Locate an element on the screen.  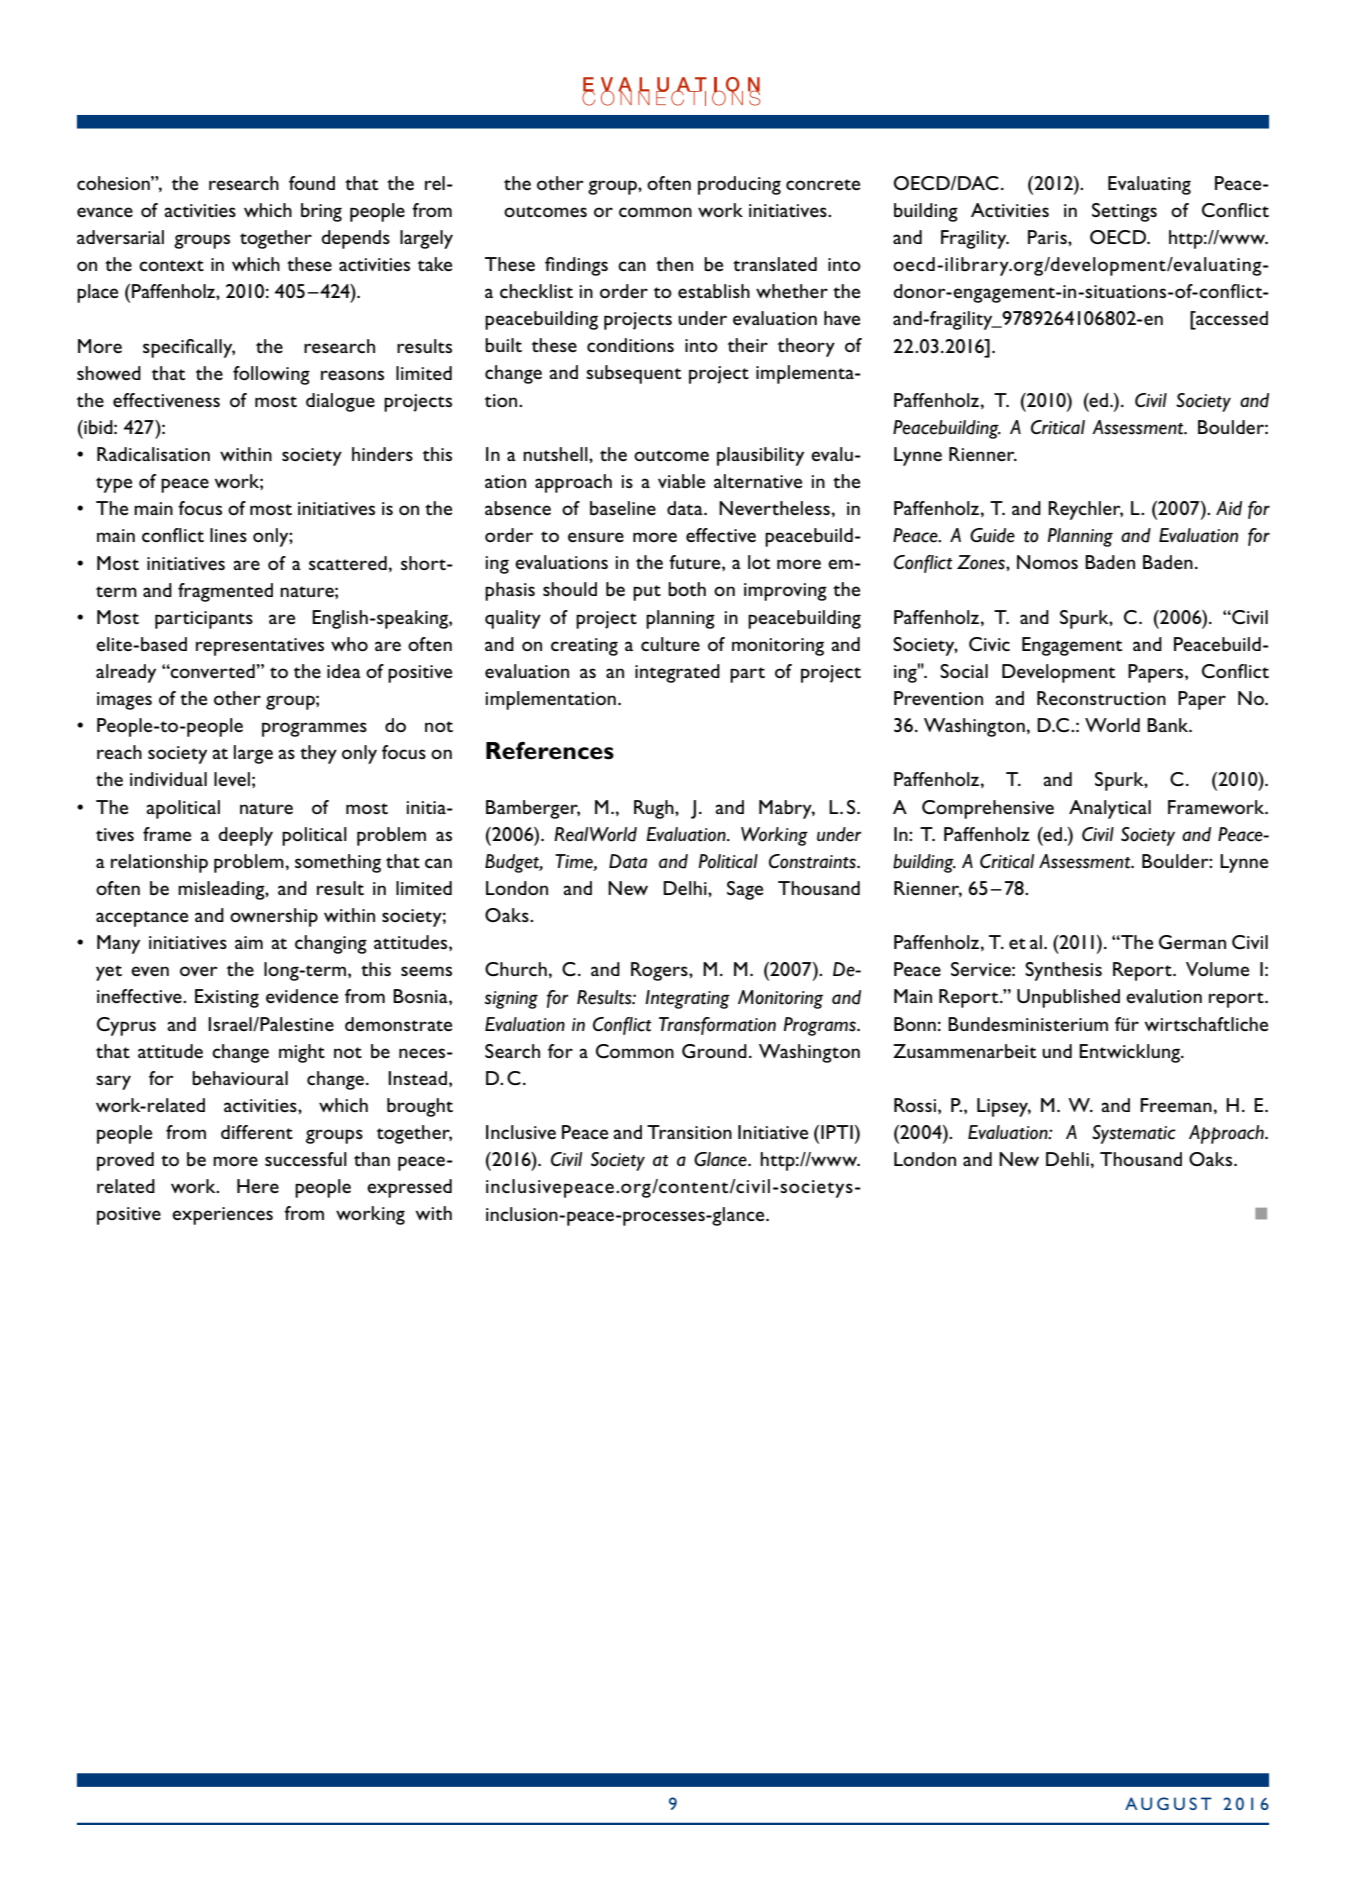
Settings is located at coordinates (1124, 212).
